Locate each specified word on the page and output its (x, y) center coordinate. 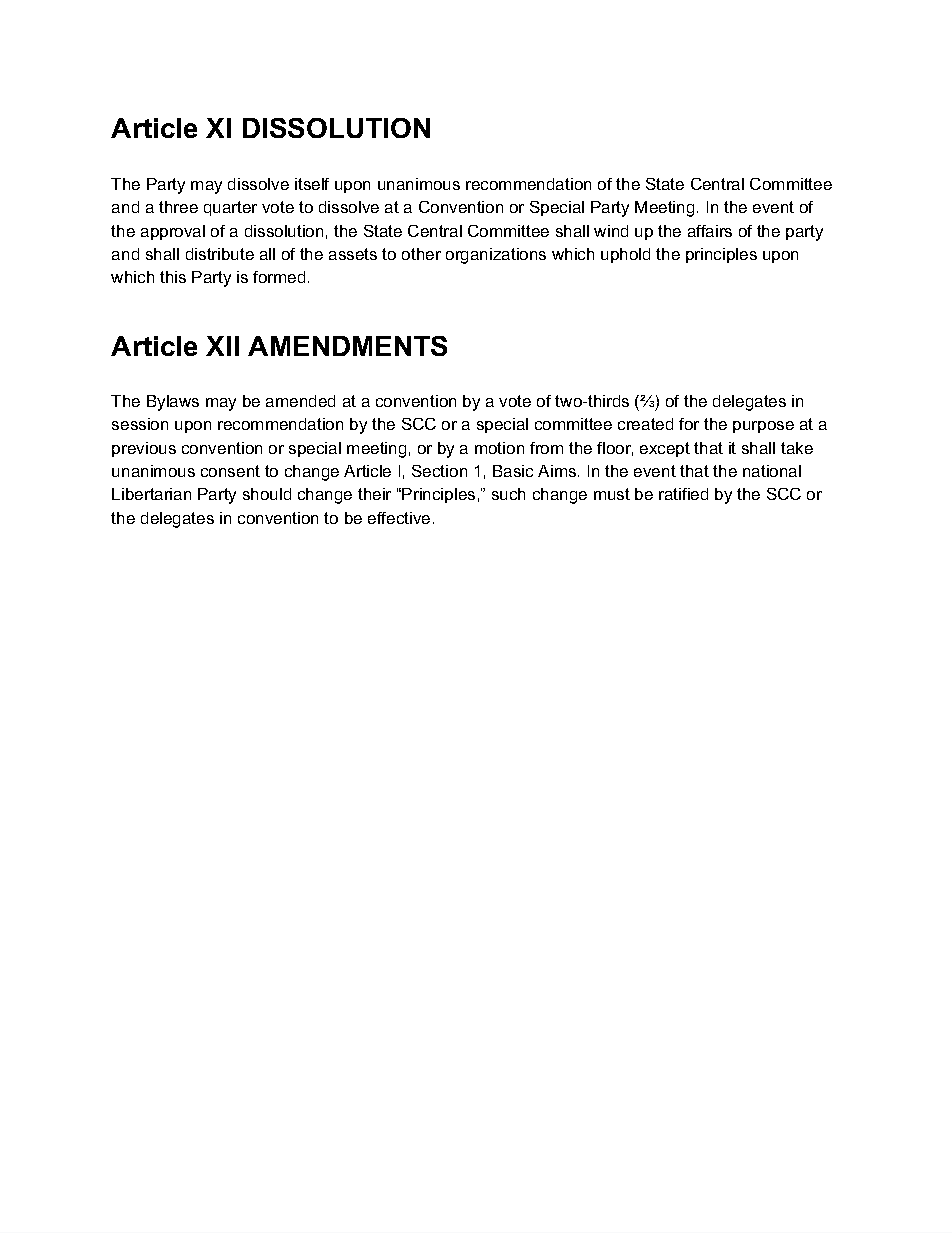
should (267, 494)
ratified (683, 494)
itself (312, 184)
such (508, 494)
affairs (710, 231)
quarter (230, 208)
